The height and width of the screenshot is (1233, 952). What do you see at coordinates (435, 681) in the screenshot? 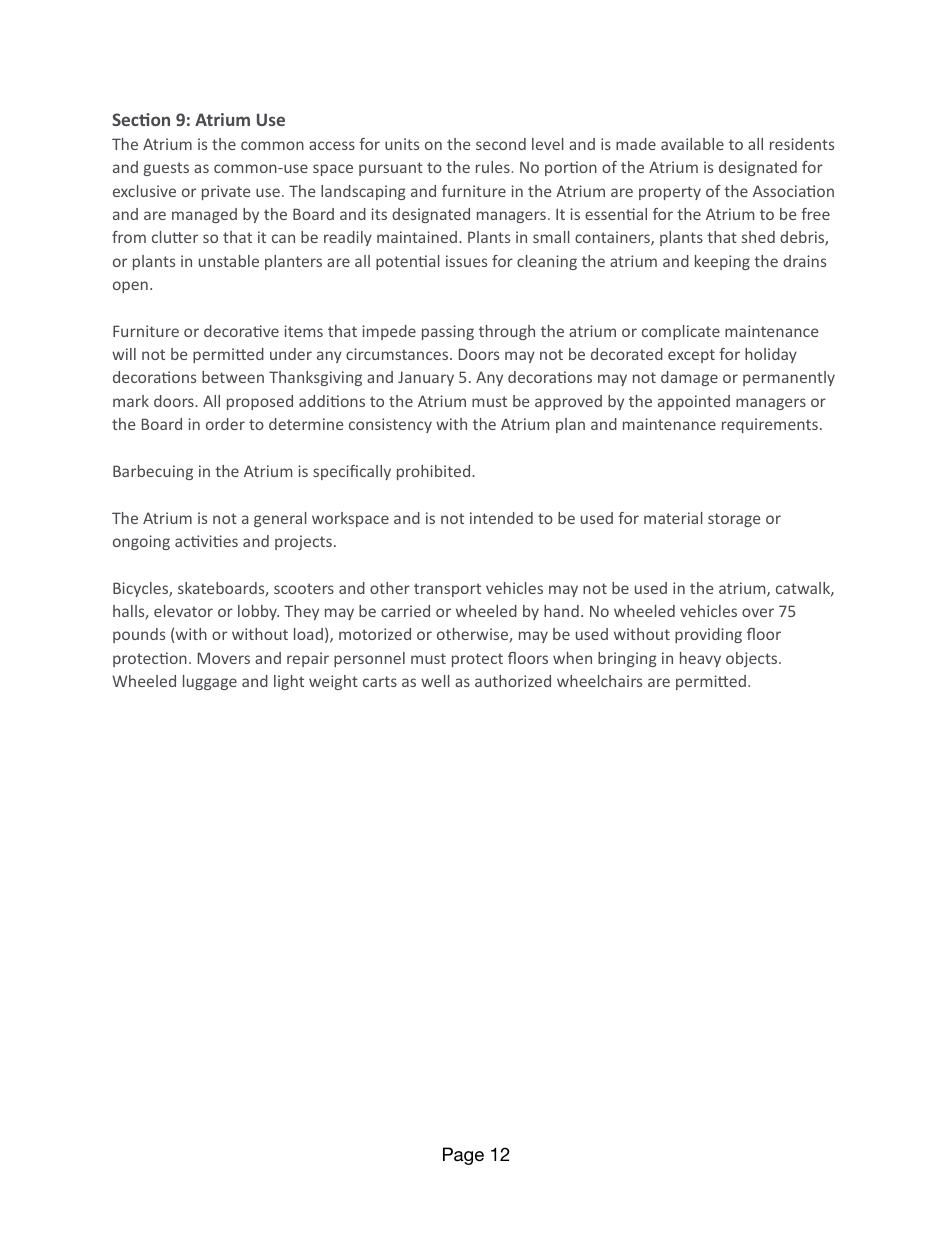
I see `well` at bounding box center [435, 681].
